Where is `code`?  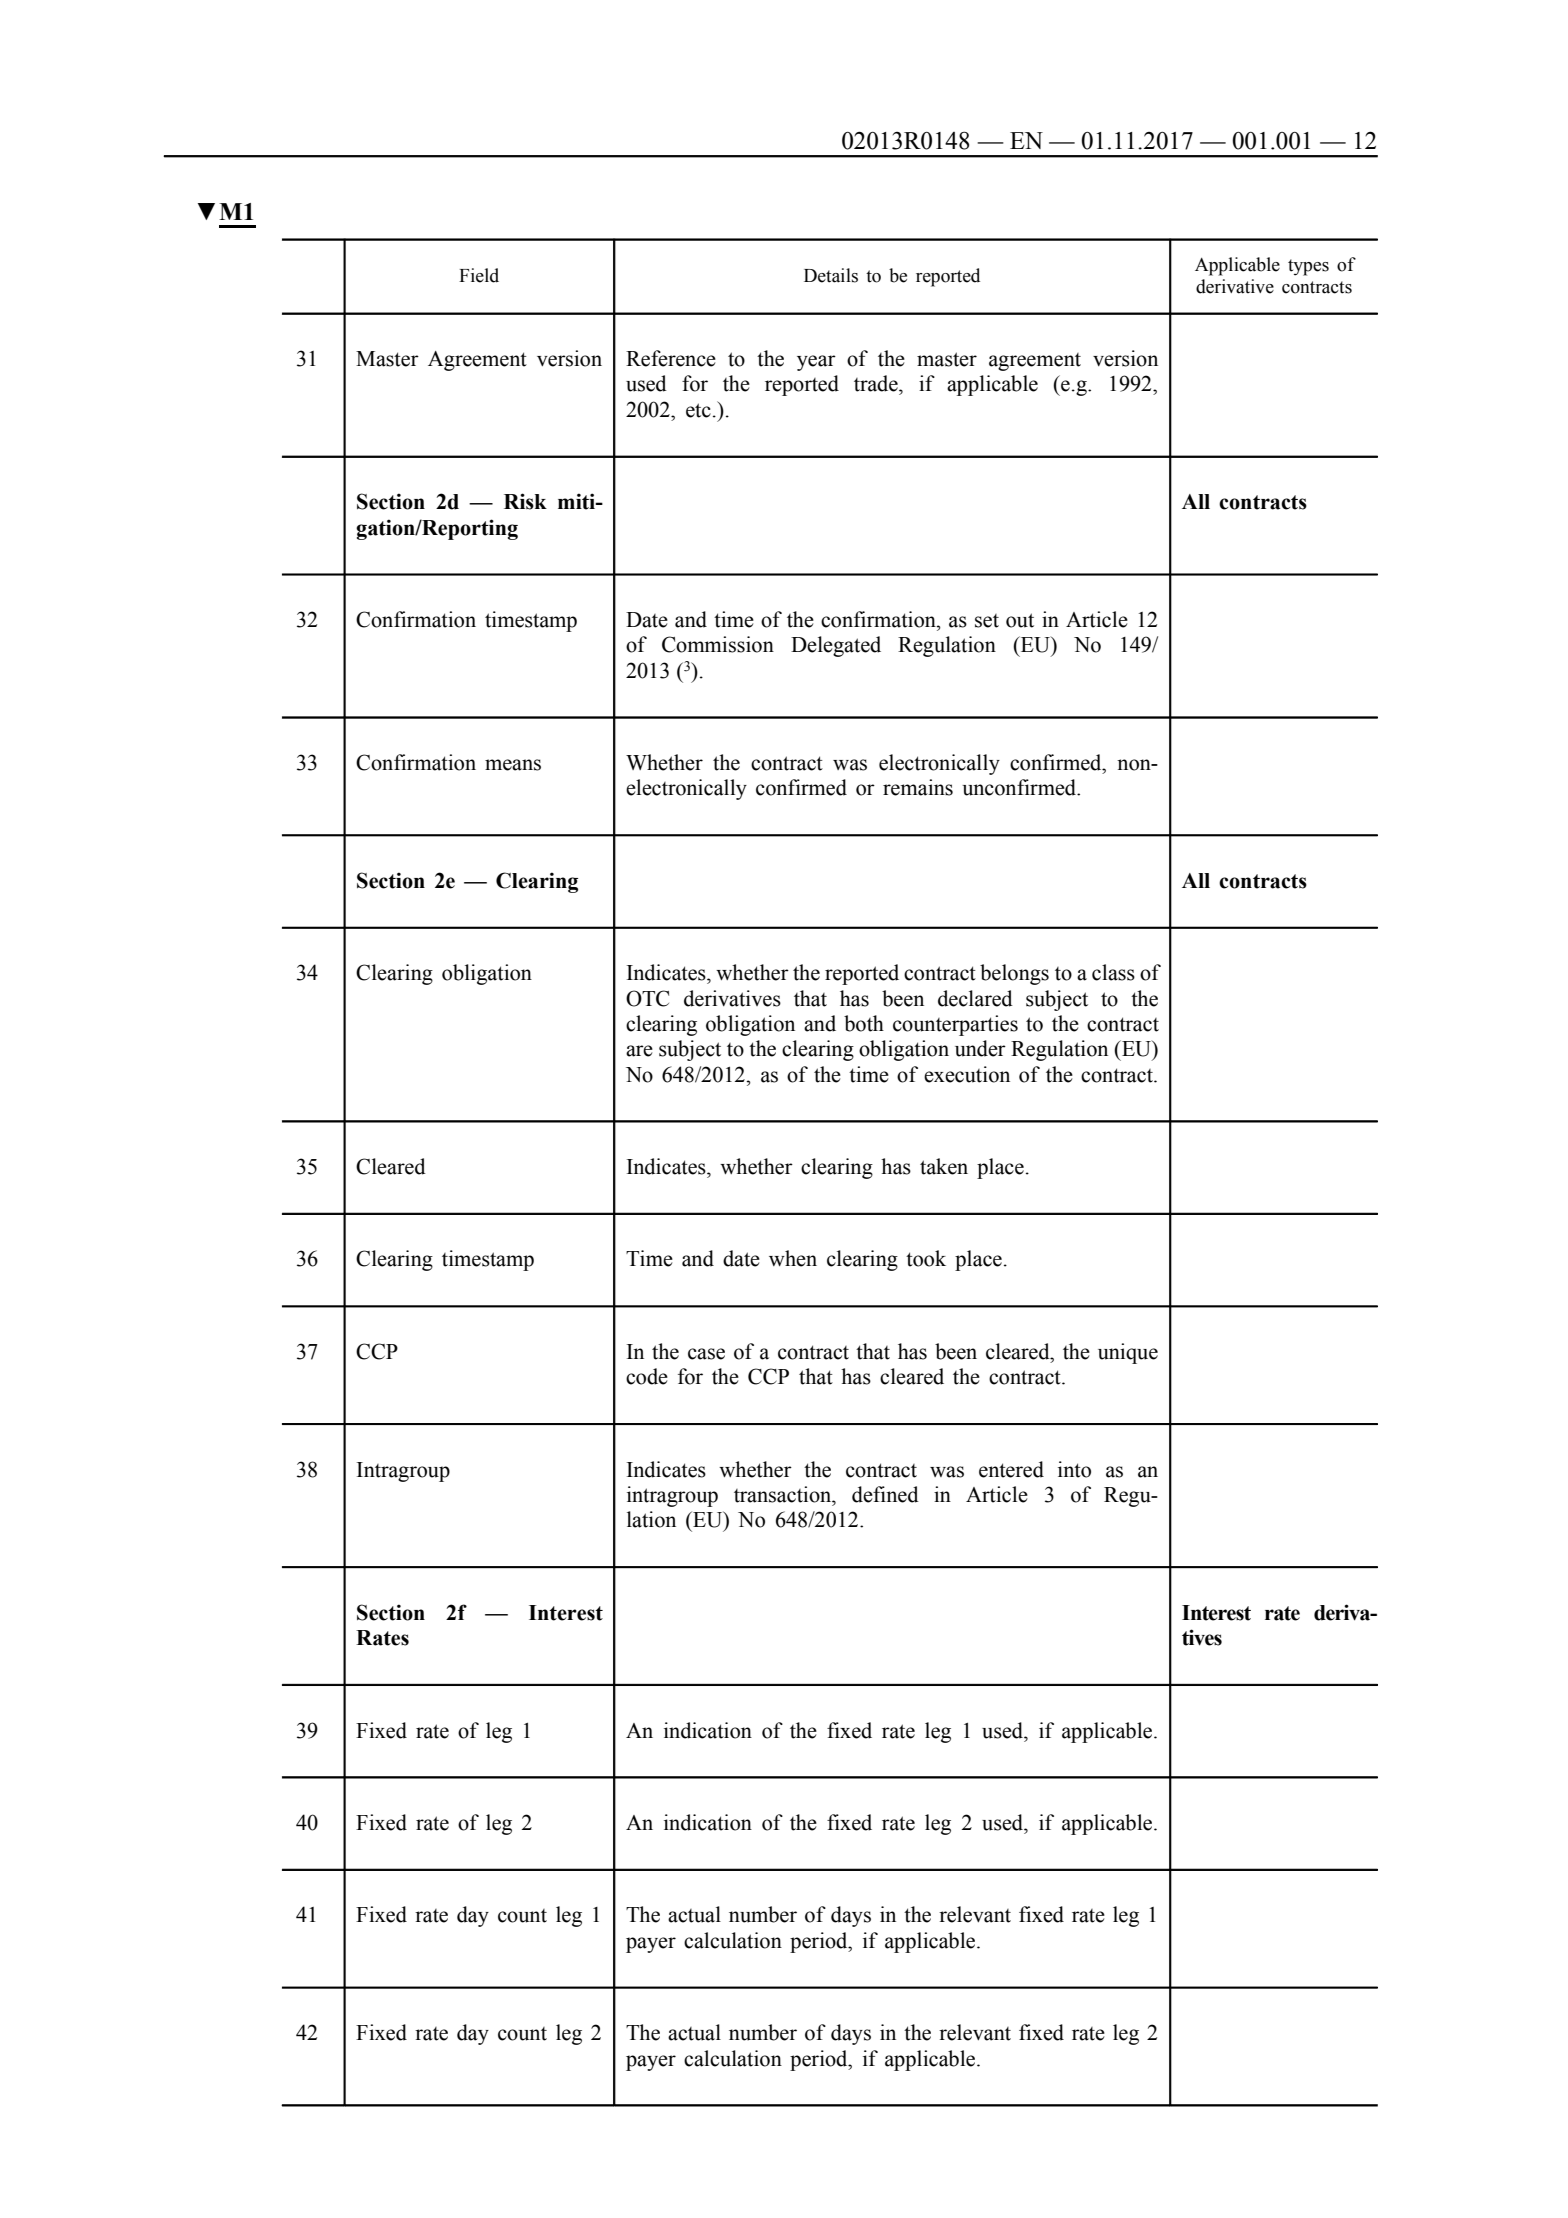 code is located at coordinates (647, 1376).
